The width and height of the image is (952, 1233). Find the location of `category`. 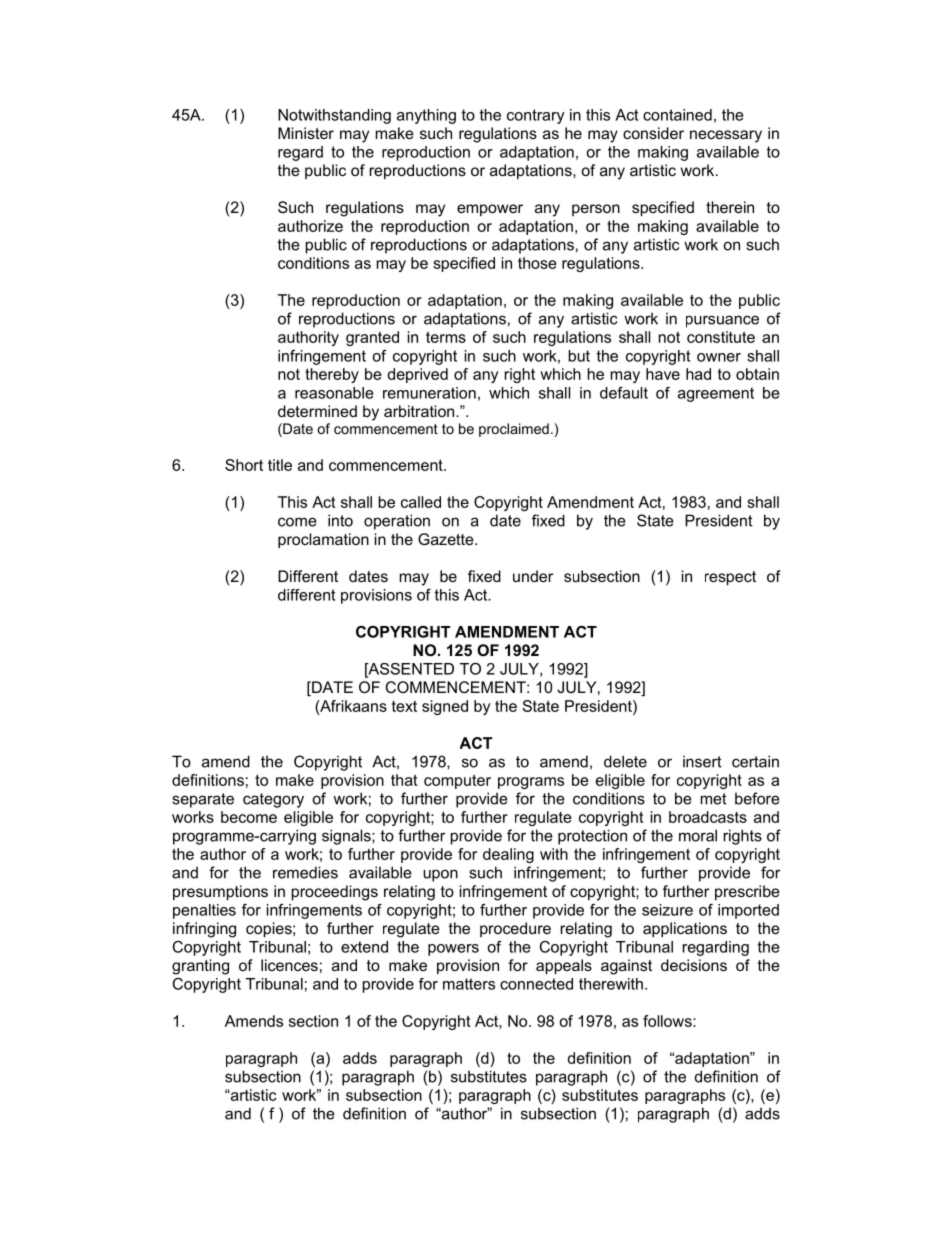

category is located at coordinates (273, 800).
